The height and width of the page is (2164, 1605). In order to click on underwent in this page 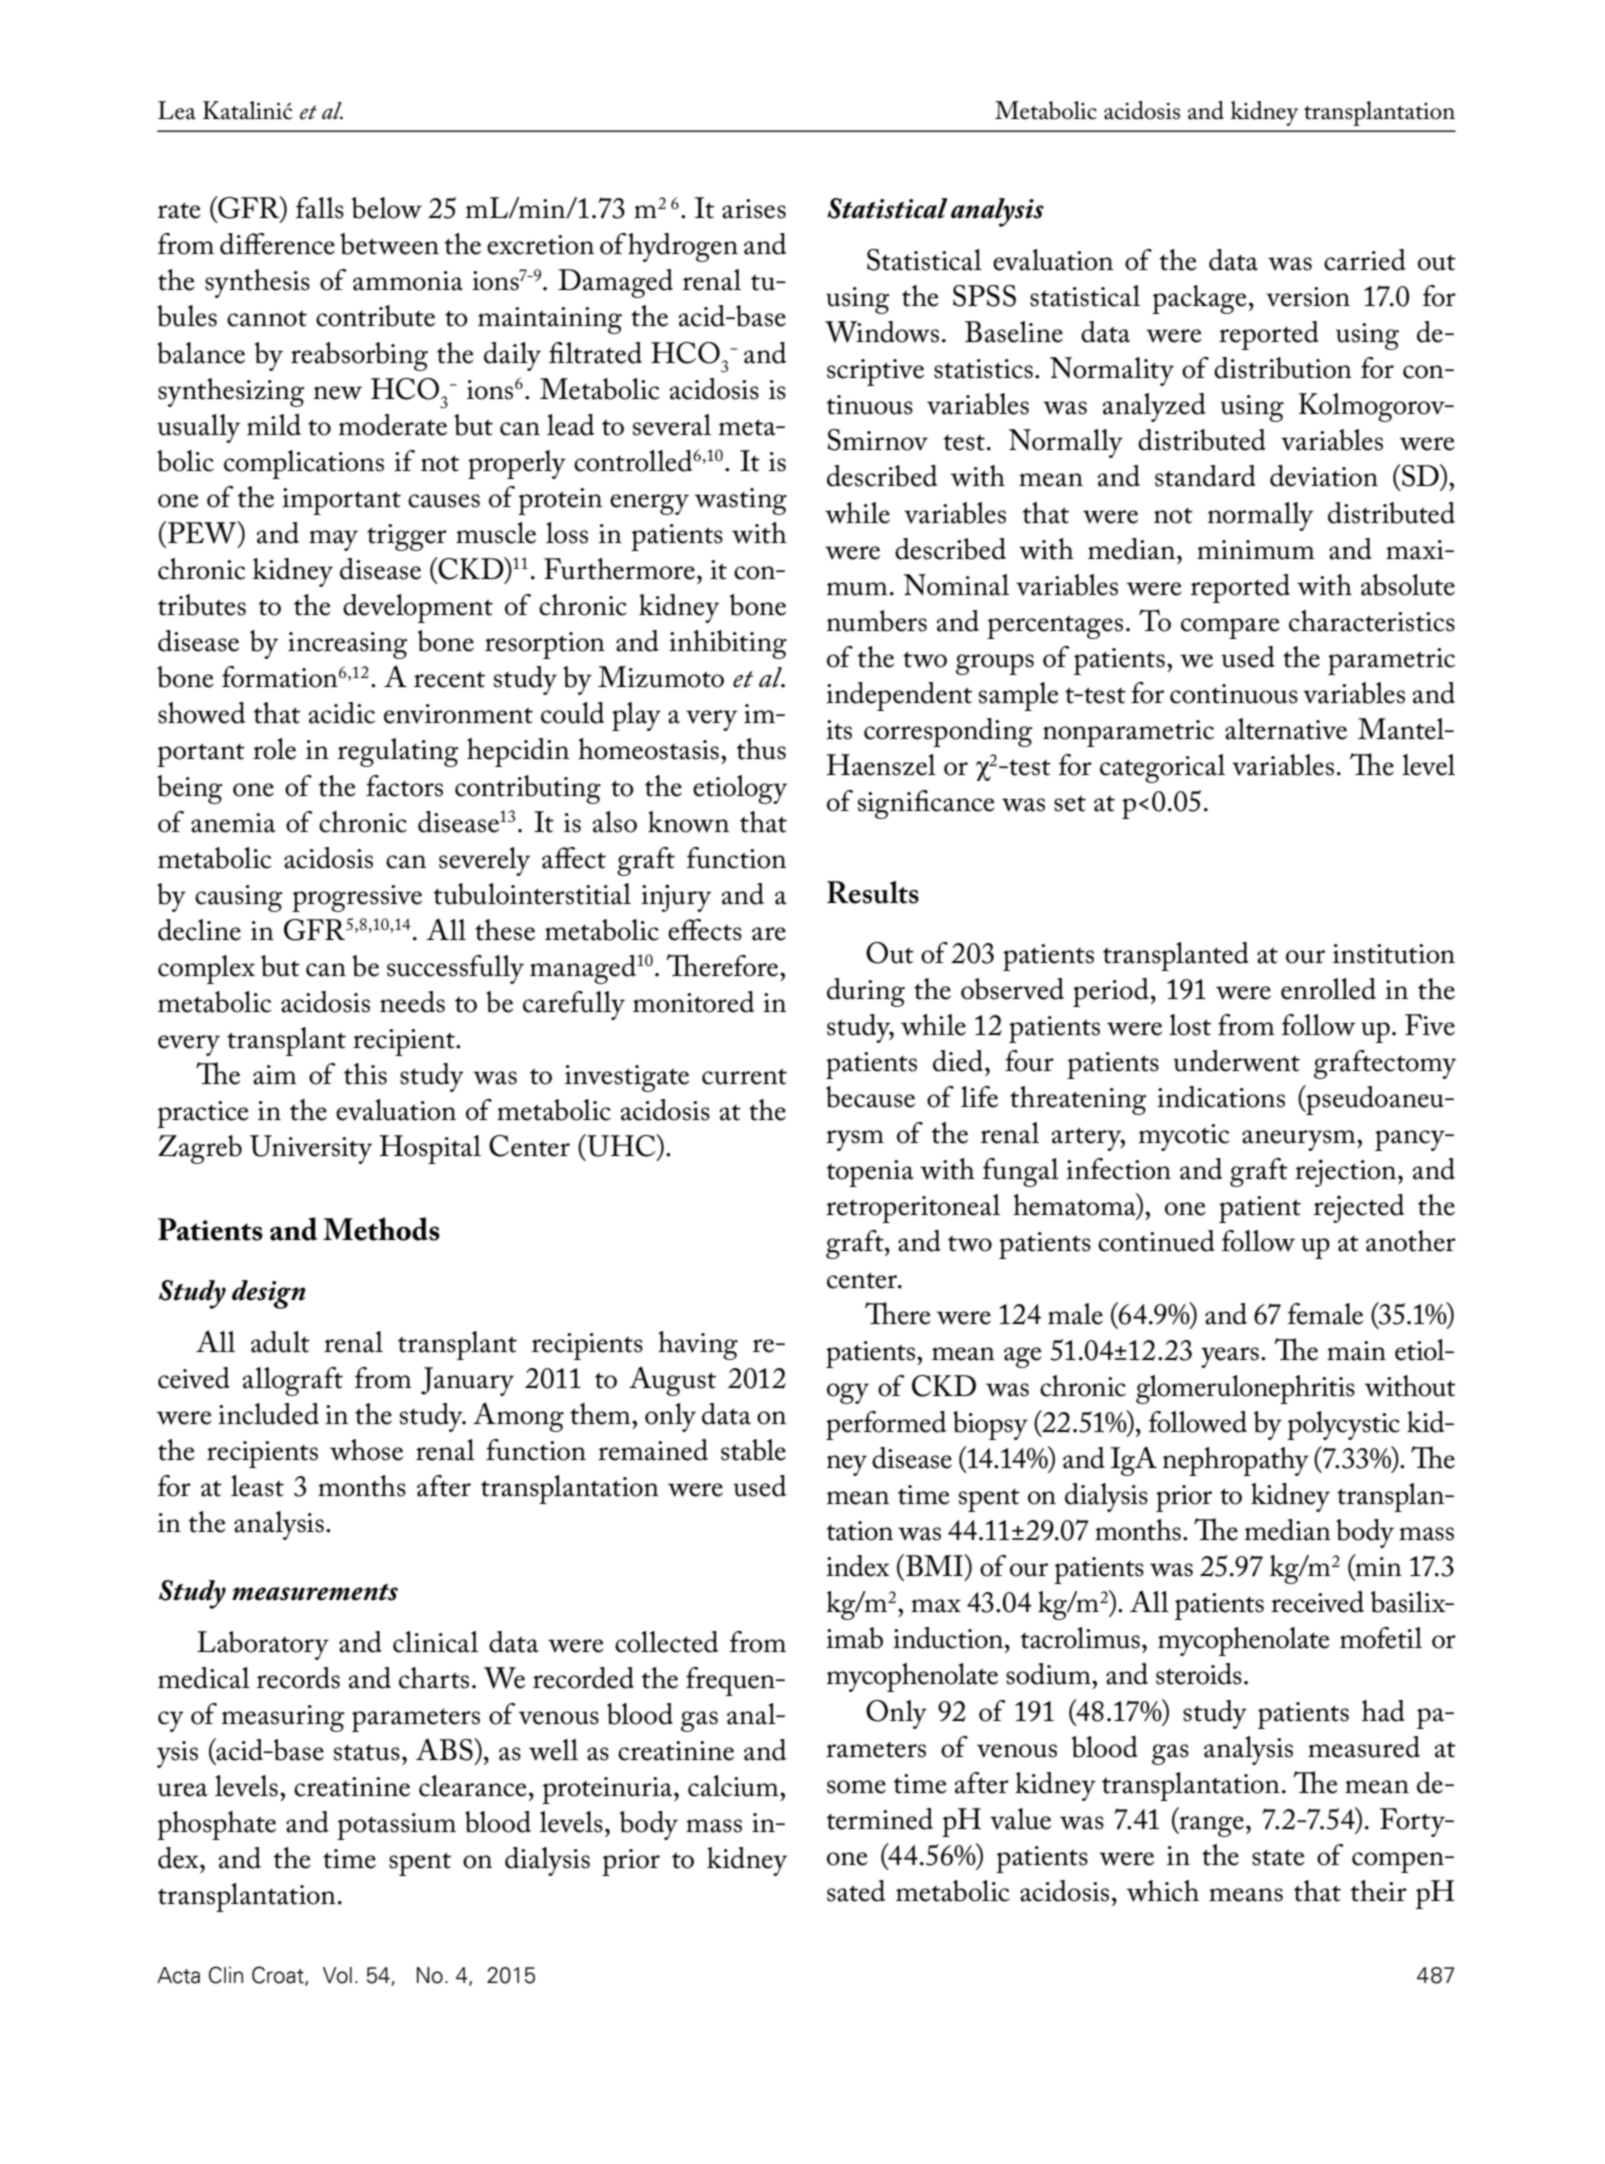, I will do `click(1236, 1061)`.
